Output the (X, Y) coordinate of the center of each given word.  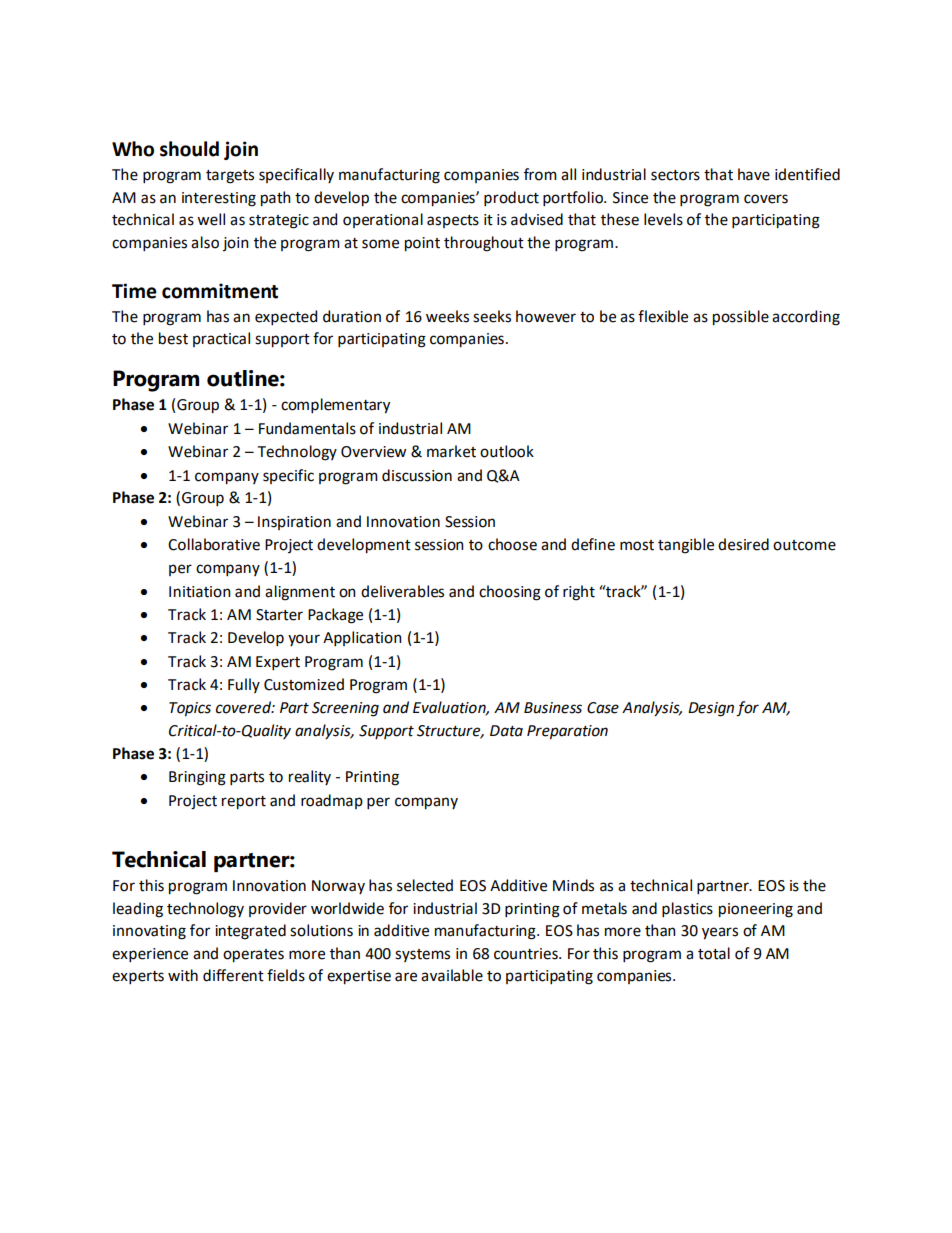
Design (711, 709)
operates (253, 956)
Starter (279, 615)
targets (230, 177)
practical (221, 339)
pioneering (756, 910)
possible (741, 318)
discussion (417, 475)
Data (506, 731)
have (754, 174)
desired (743, 544)
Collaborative (214, 544)
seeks (492, 316)
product (511, 198)
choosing (510, 593)
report (244, 803)
